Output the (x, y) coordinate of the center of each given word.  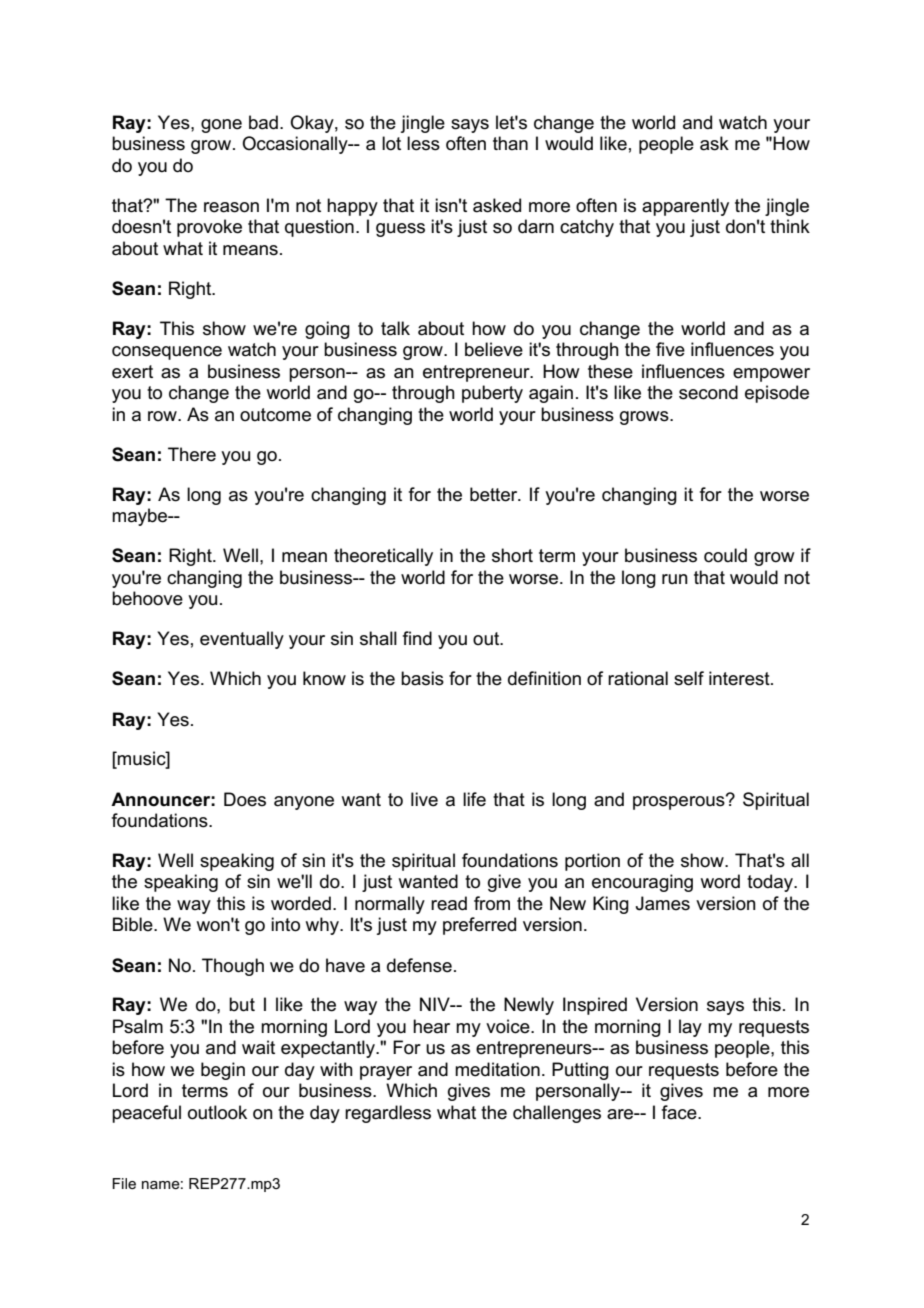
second (708, 392)
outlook (217, 1112)
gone (221, 126)
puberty (492, 394)
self (689, 678)
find (417, 638)
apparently (685, 207)
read (449, 903)
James (663, 903)
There (192, 454)
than (510, 143)
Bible (134, 924)
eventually (242, 640)
